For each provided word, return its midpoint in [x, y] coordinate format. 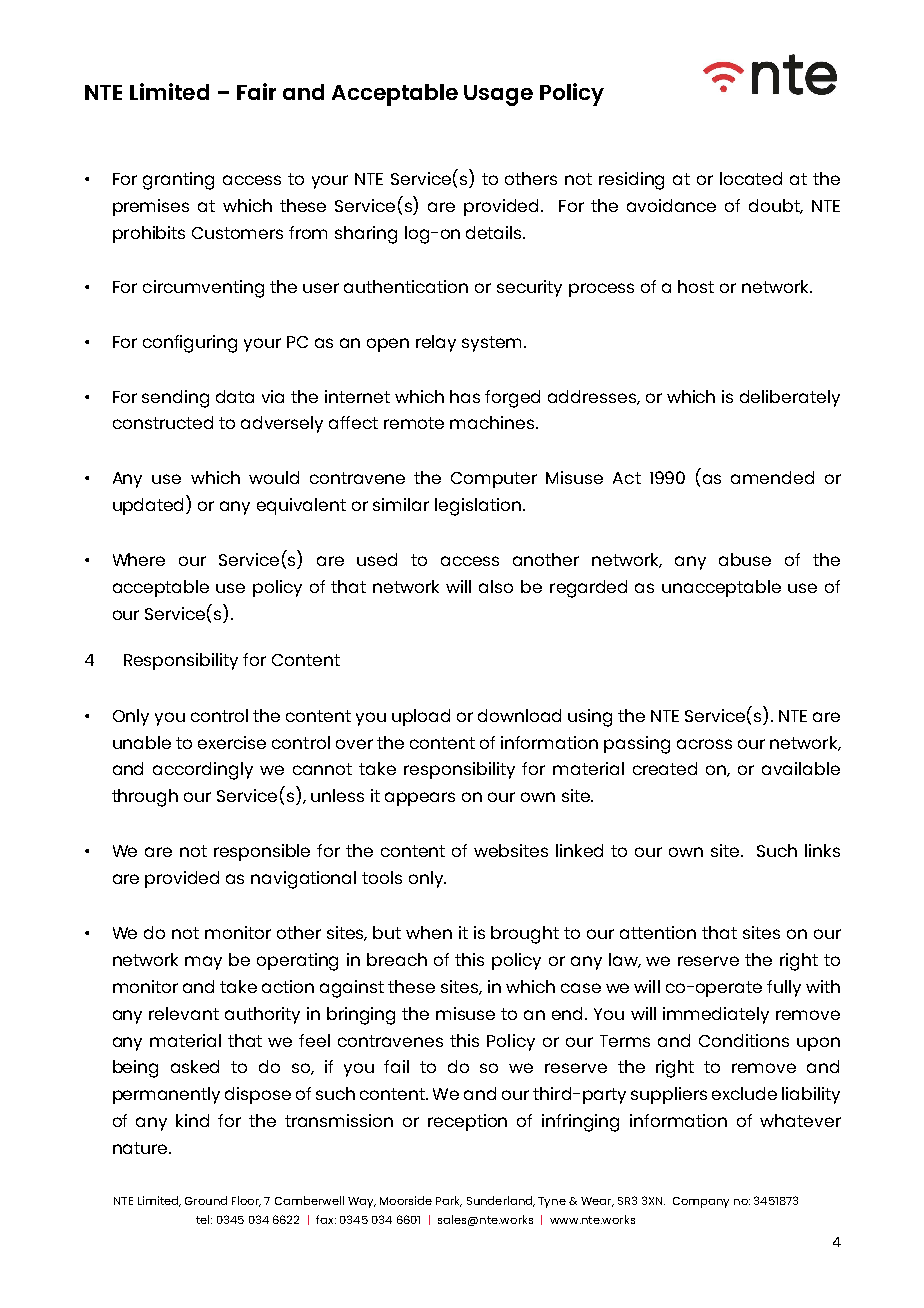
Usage [498, 95]
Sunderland [501, 1201]
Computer [494, 480]
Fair [256, 91]
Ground [206, 1200]
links [822, 850]
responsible [262, 852]
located [751, 178]
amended [772, 477]
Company [701, 1202]
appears [420, 799]
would [274, 477]
